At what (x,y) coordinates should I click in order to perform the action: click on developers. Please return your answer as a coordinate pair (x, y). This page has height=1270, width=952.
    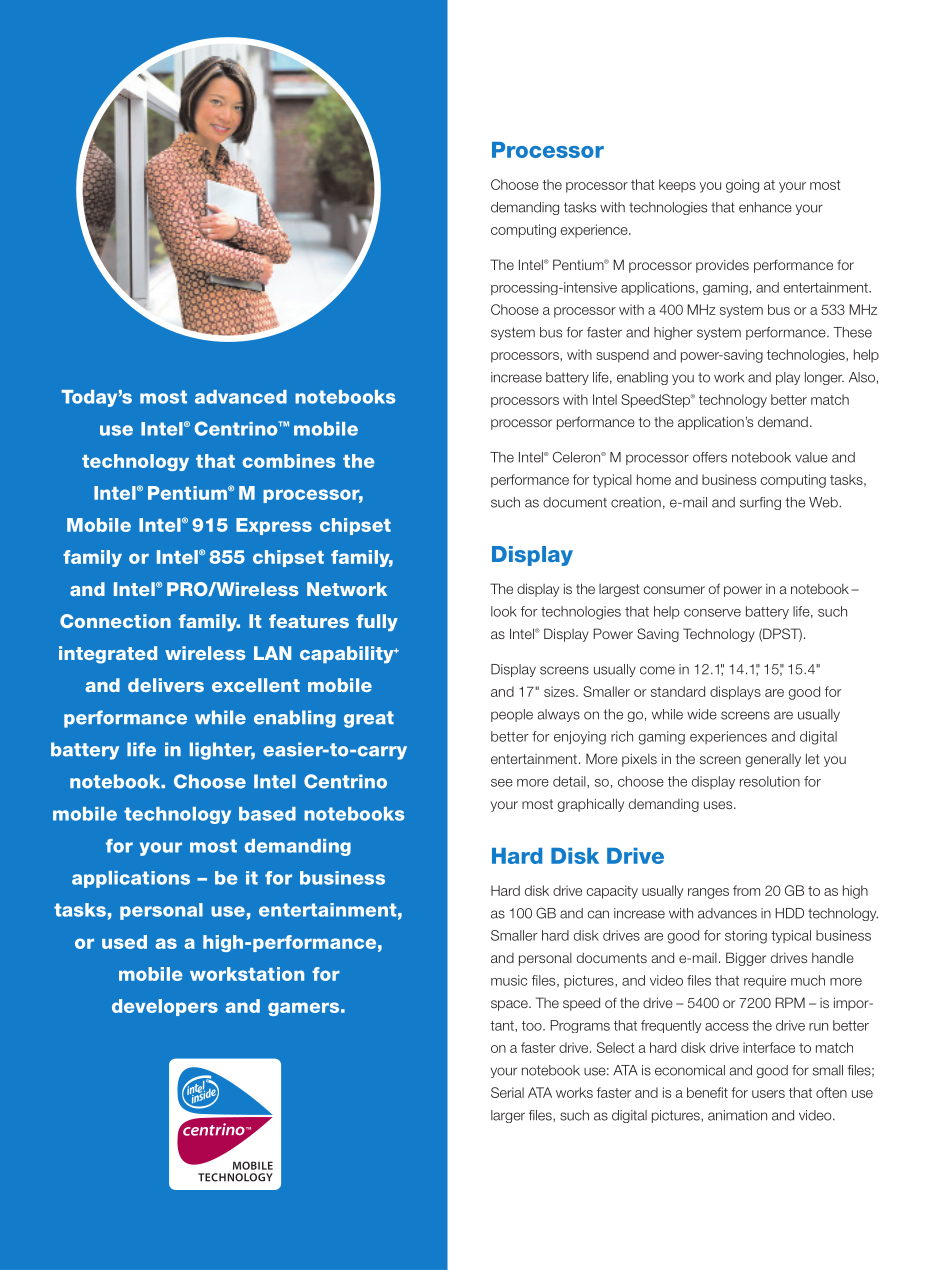
    Looking at the image, I should click on (165, 1007).
